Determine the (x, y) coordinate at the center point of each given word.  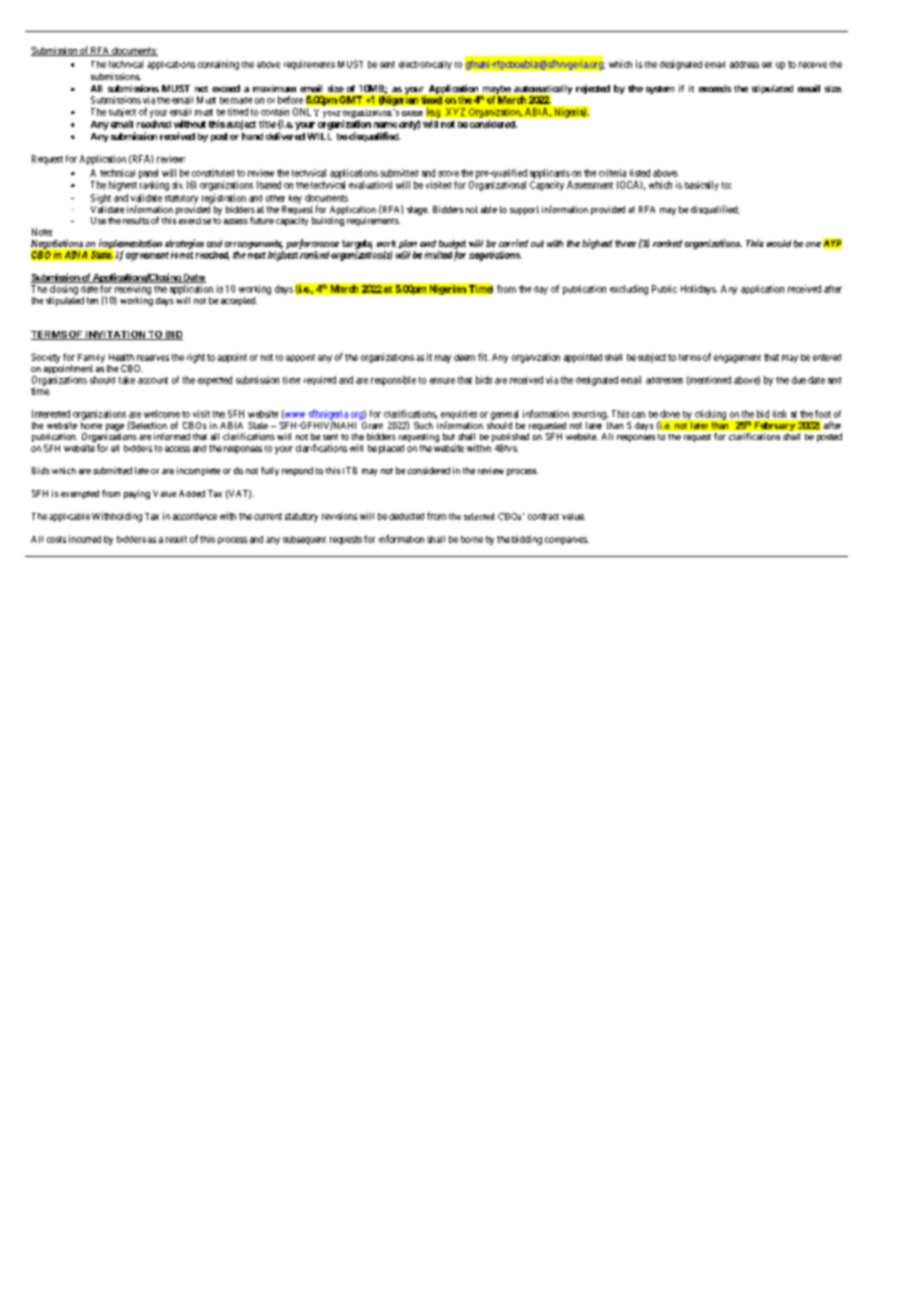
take (127, 380)
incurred (85, 539)
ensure (442, 381)
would (779, 243)
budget (452, 244)
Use (98, 220)
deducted (406, 516)
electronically (425, 65)
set (767, 65)
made (241, 100)
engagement (737, 359)
